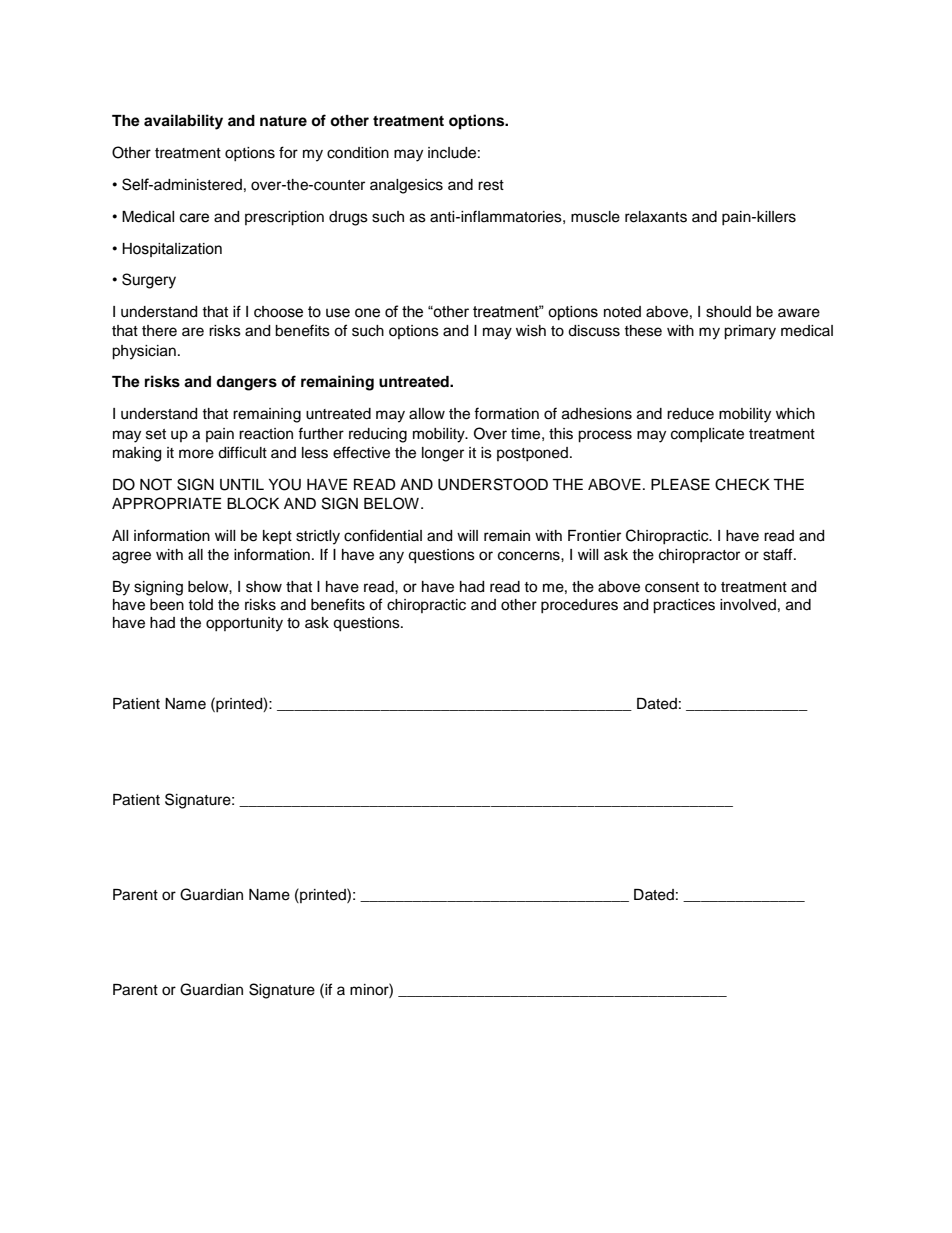 The width and height of the page is (952, 1233). Describe the element at coordinates (200, 605) in the page. I see `told` at that location.
